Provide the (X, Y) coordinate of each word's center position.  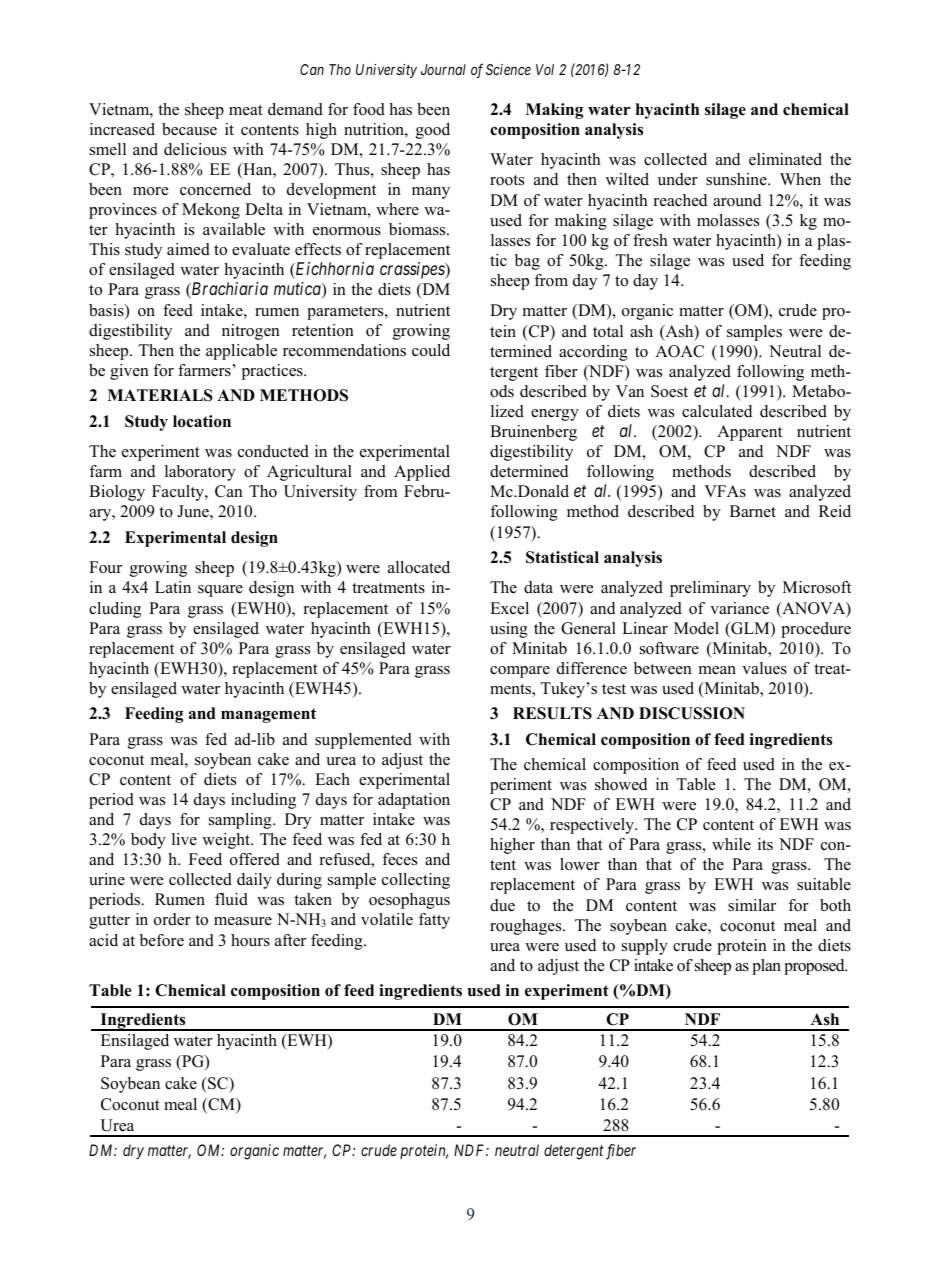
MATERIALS (160, 395)
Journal (443, 69)
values (764, 668)
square (220, 591)
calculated (717, 411)
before (162, 940)
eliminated (785, 159)
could (431, 350)
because (189, 129)
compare (520, 672)
